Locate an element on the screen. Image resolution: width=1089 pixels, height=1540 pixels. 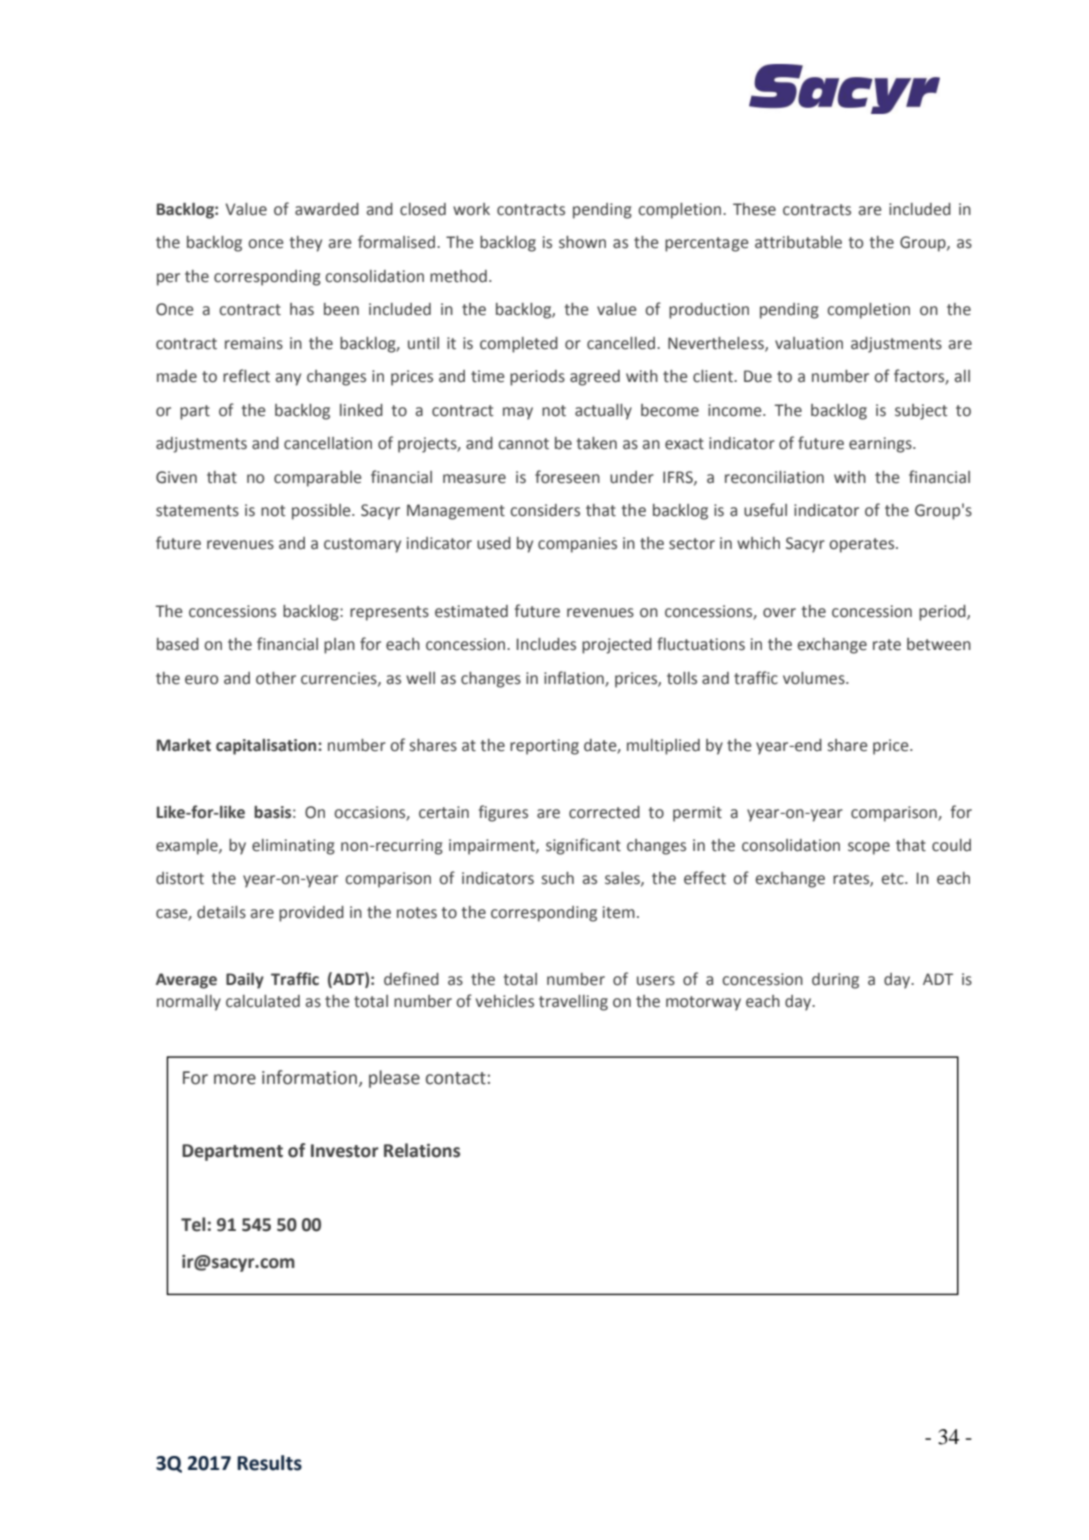
calculated is located at coordinates (263, 1001).
